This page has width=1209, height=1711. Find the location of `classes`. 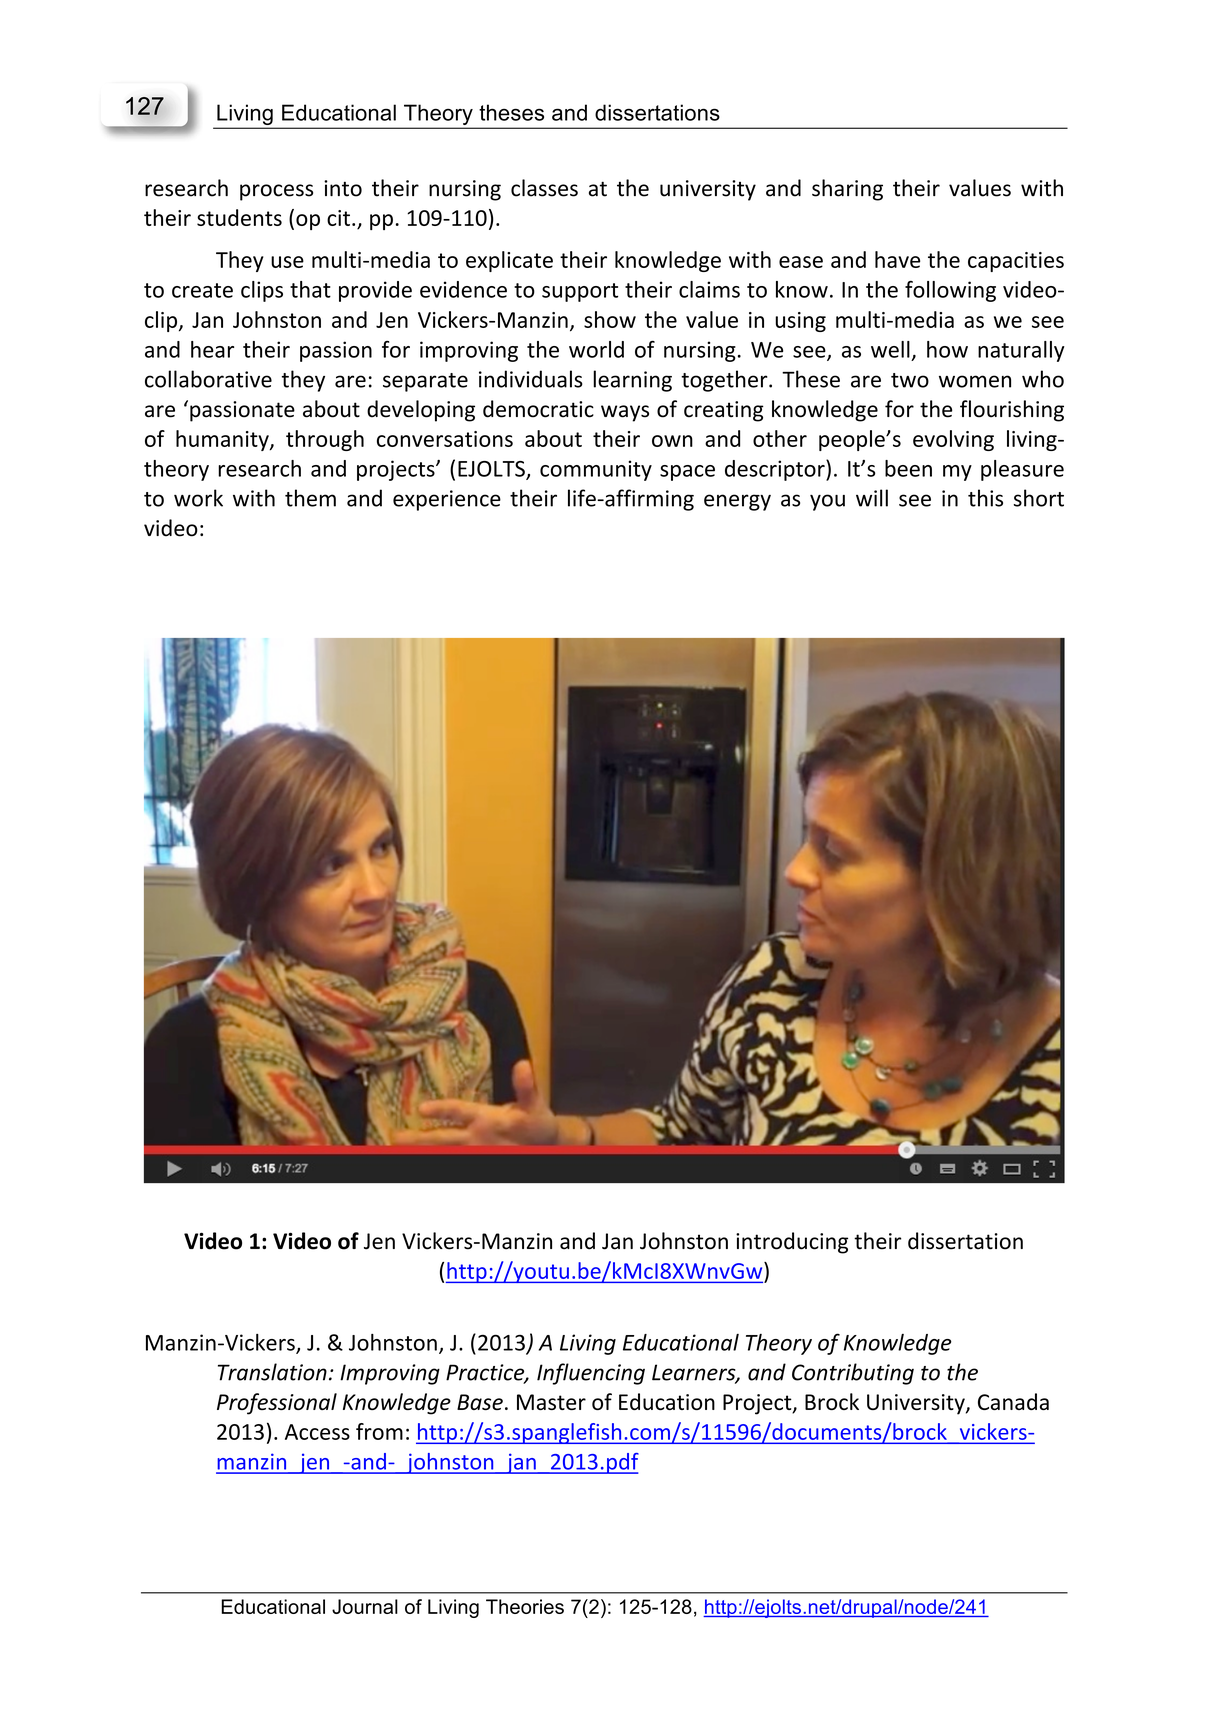

classes is located at coordinates (544, 188).
